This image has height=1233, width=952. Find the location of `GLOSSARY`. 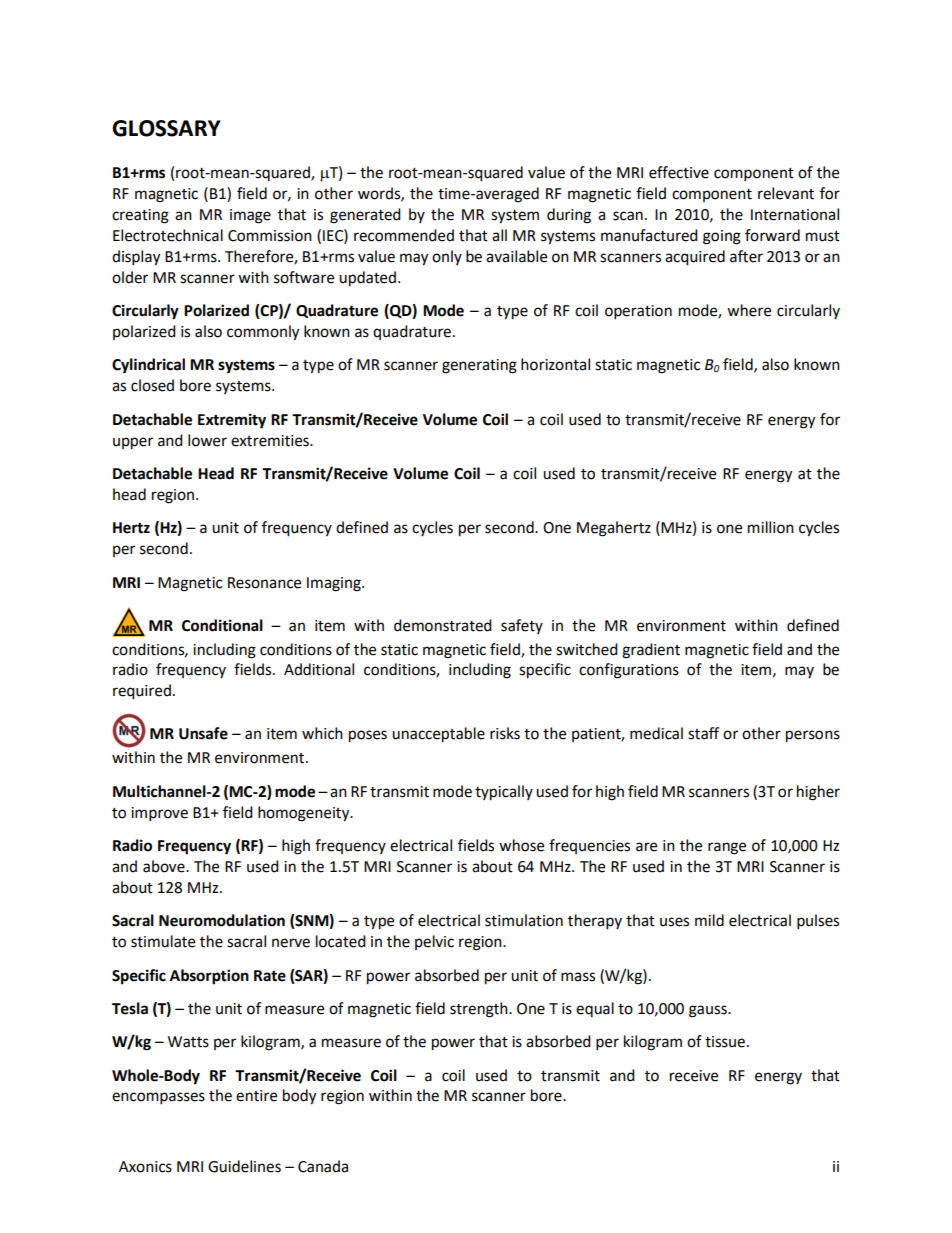

GLOSSARY is located at coordinates (166, 128).
